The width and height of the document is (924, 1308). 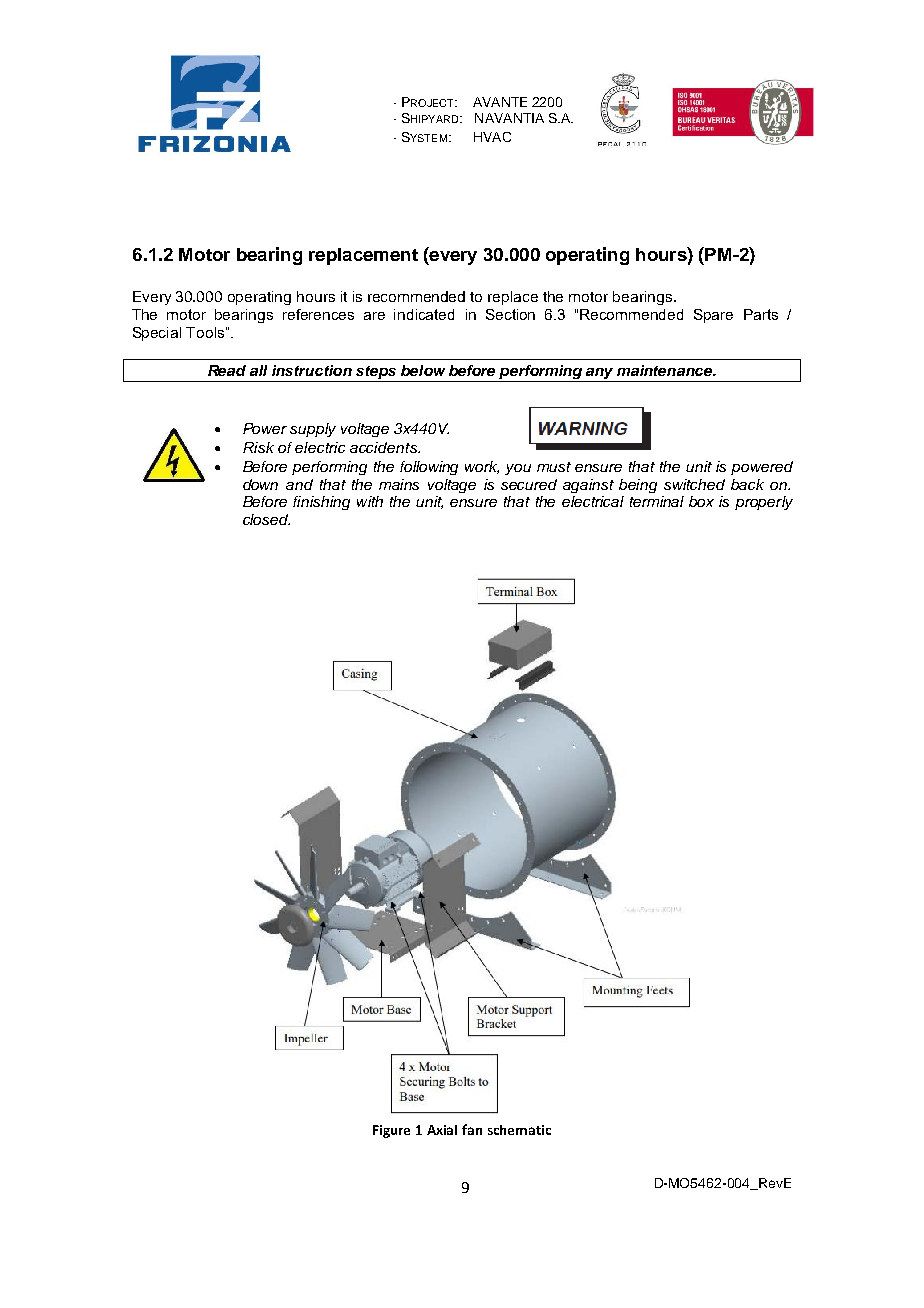 I want to click on Spare, so click(x=713, y=316).
